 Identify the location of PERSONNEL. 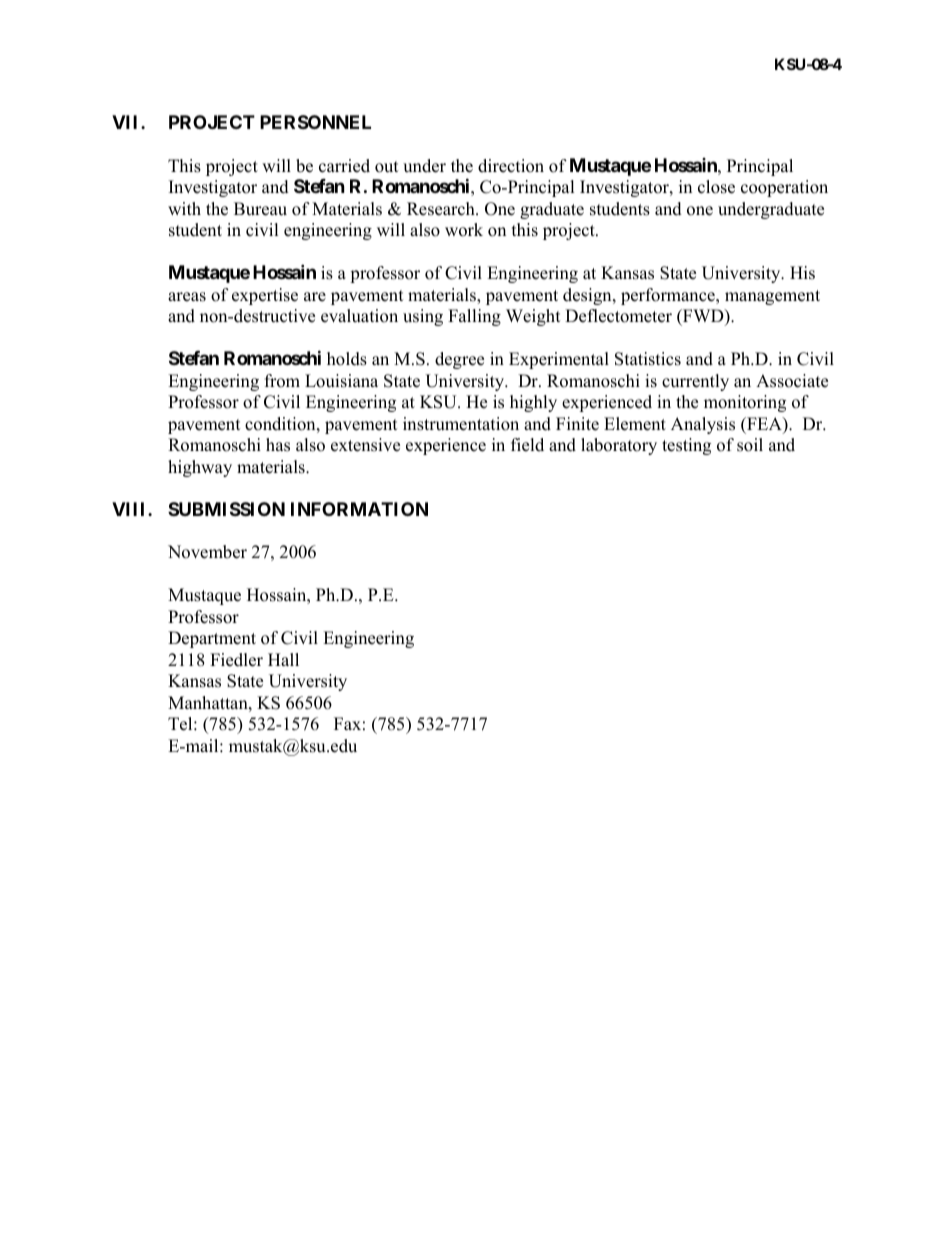
(315, 122).
